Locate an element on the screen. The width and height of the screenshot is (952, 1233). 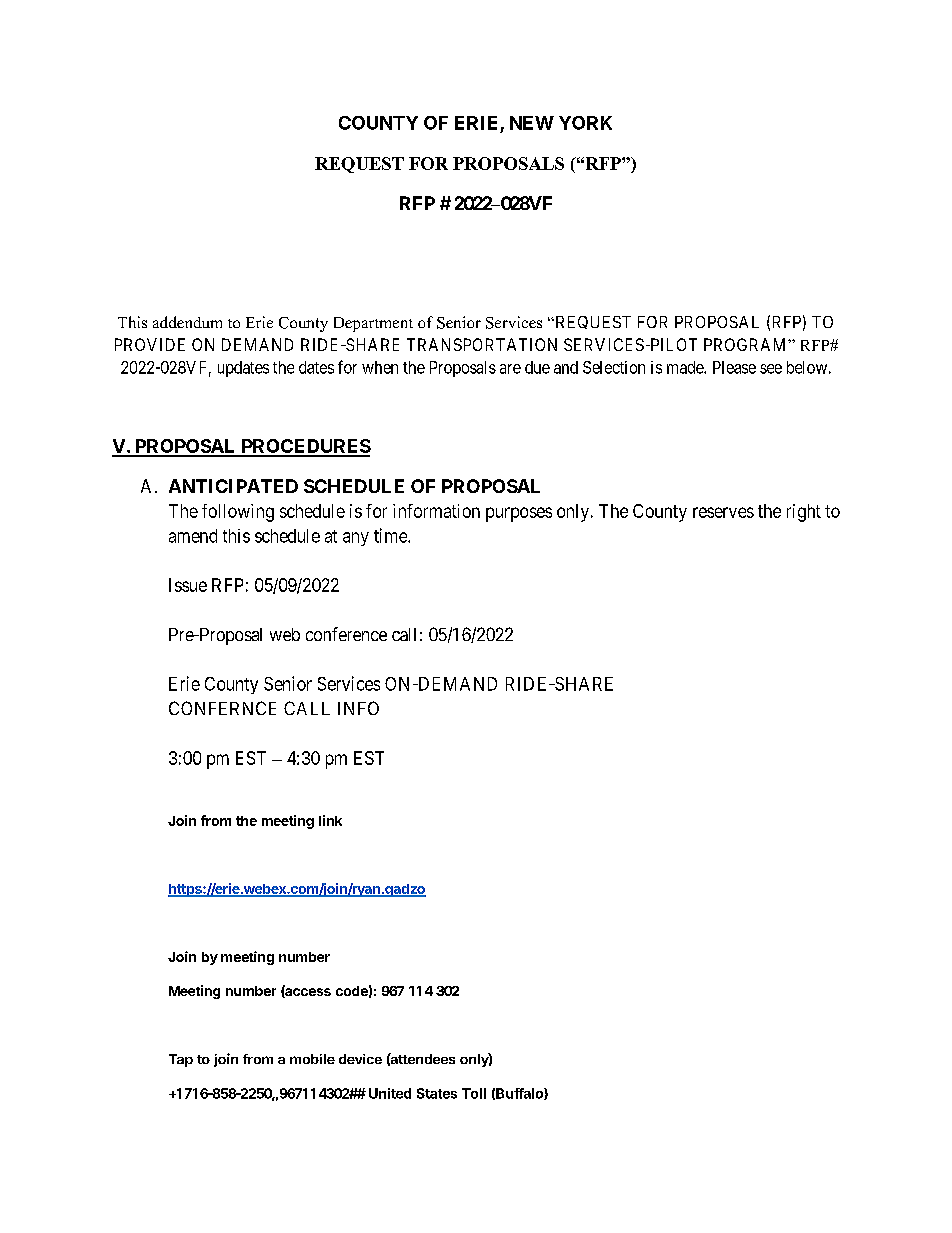
right is located at coordinates (804, 513).
